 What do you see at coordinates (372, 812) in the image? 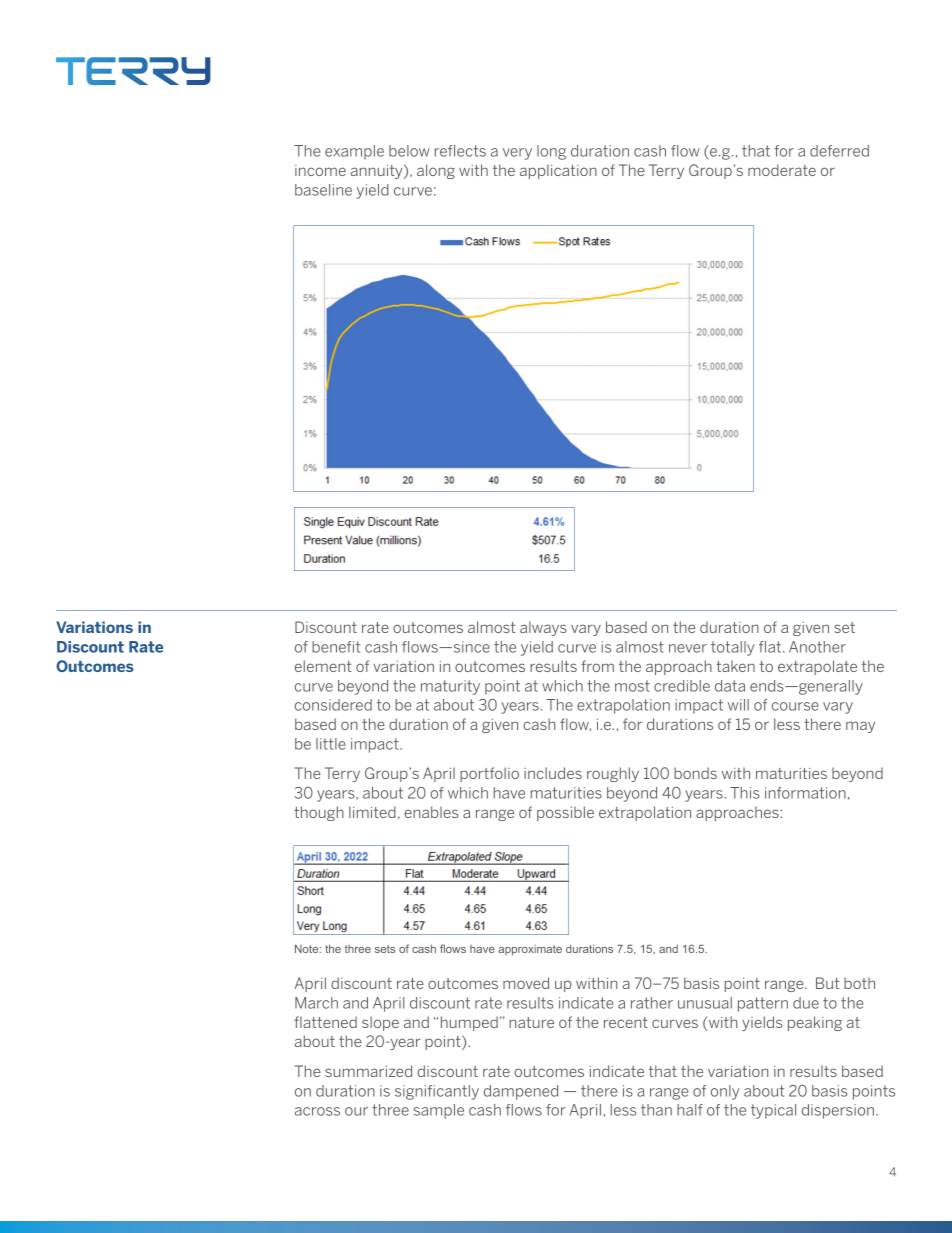
I see `limited` at bounding box center [372, 812].
